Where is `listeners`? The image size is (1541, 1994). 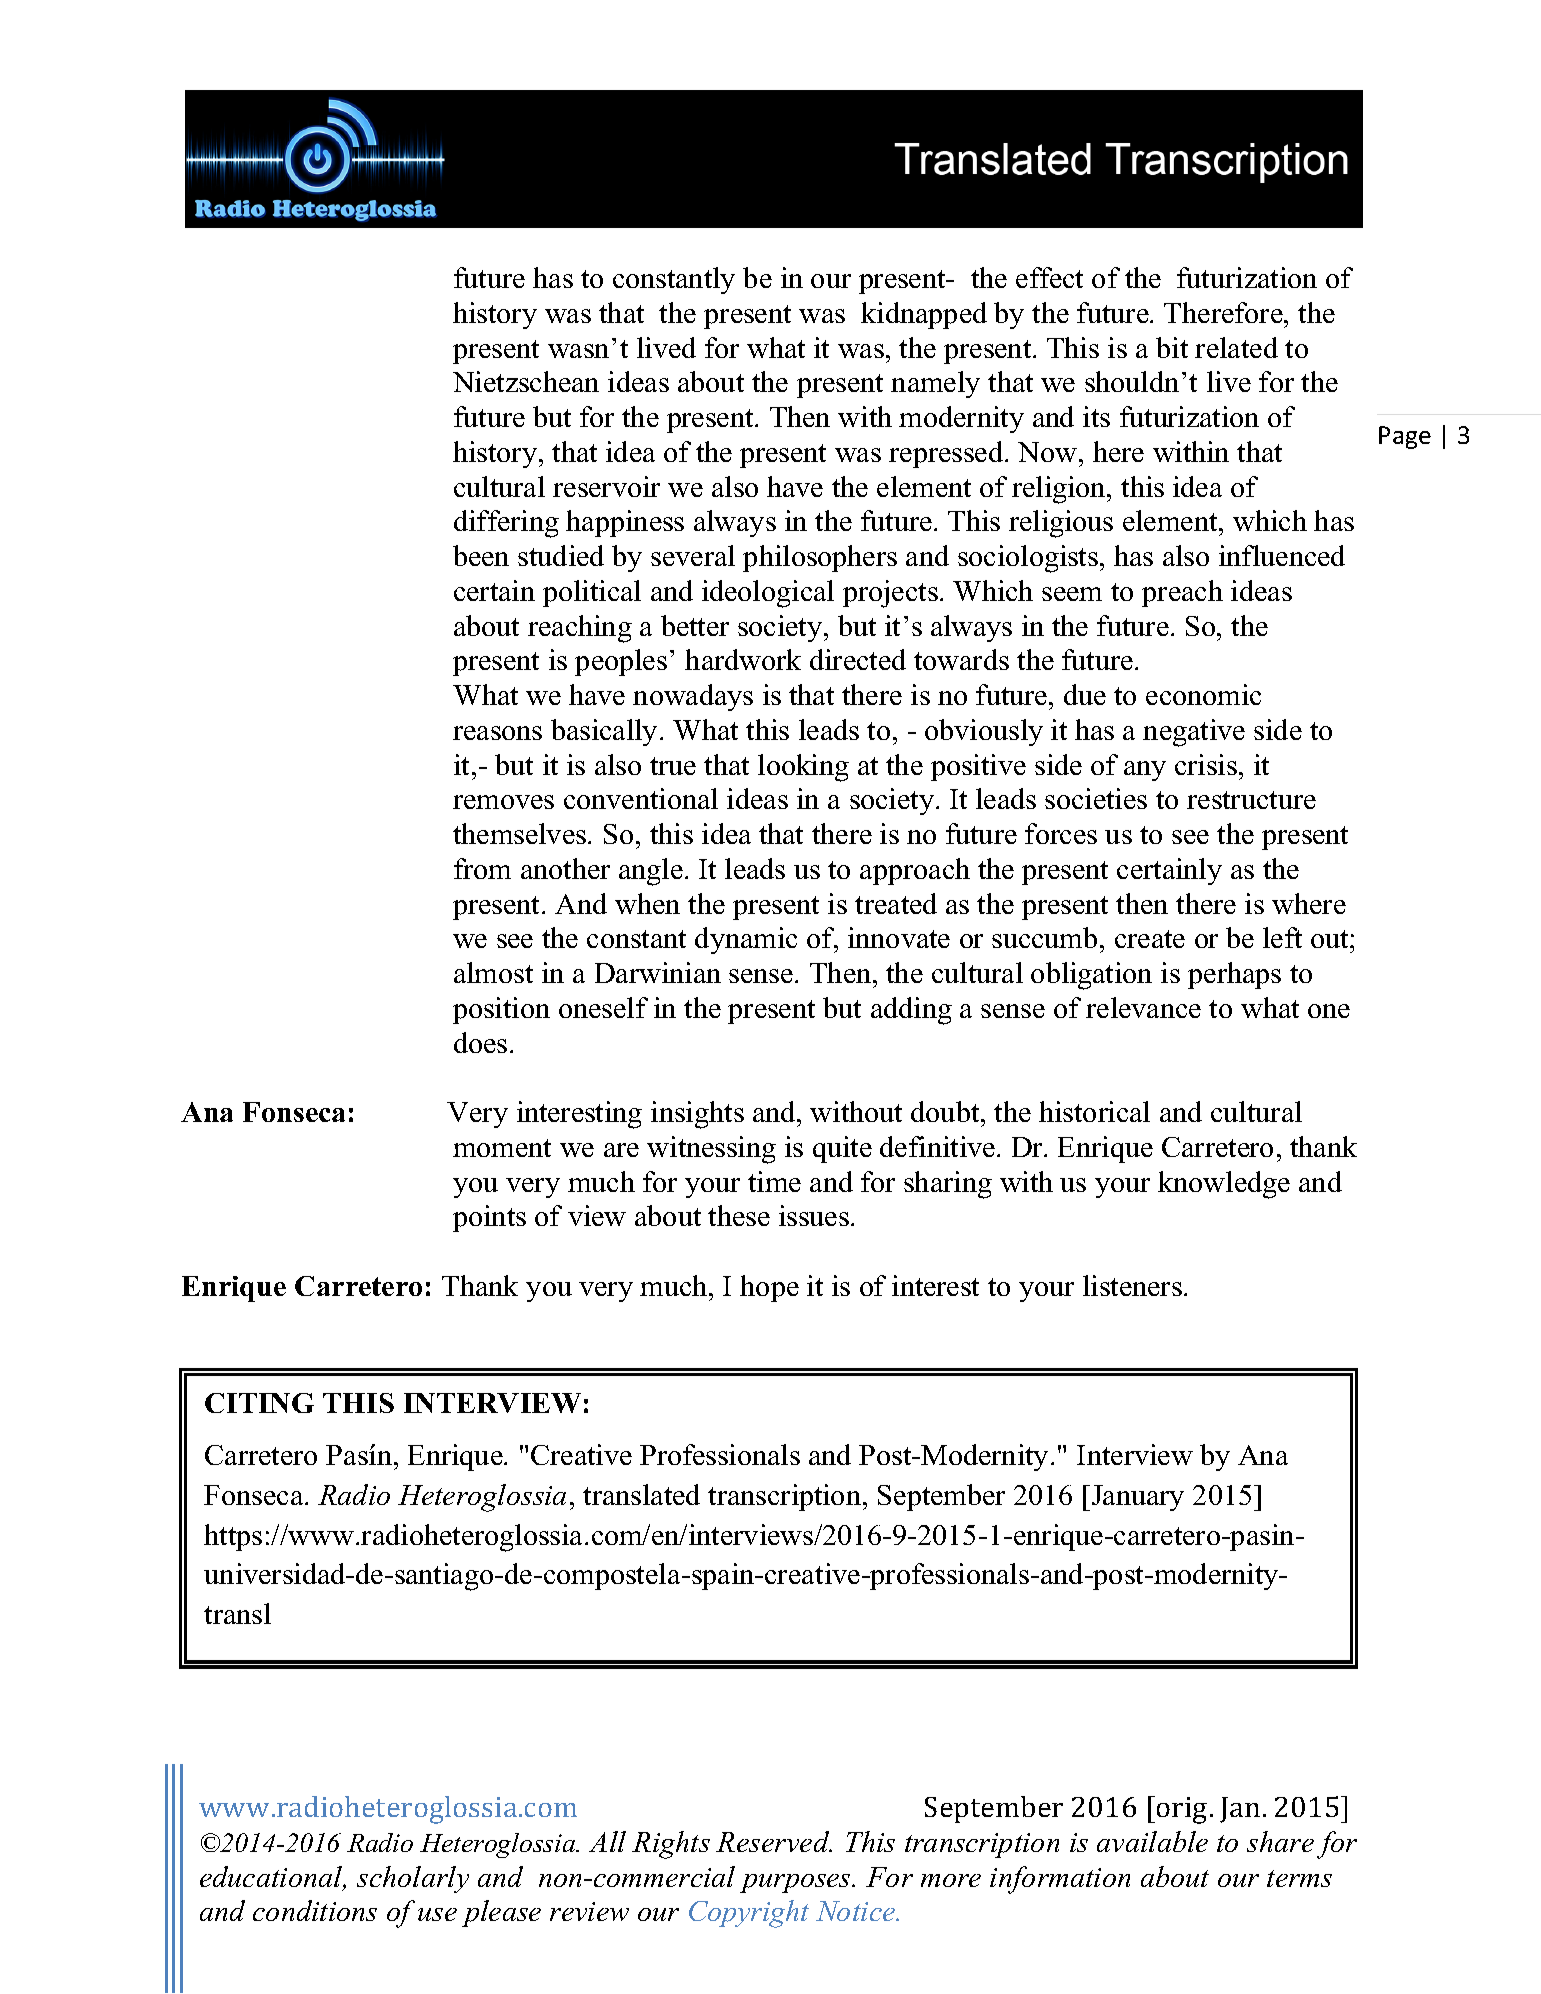 listeners is located at coordinates (1132, 1285).
